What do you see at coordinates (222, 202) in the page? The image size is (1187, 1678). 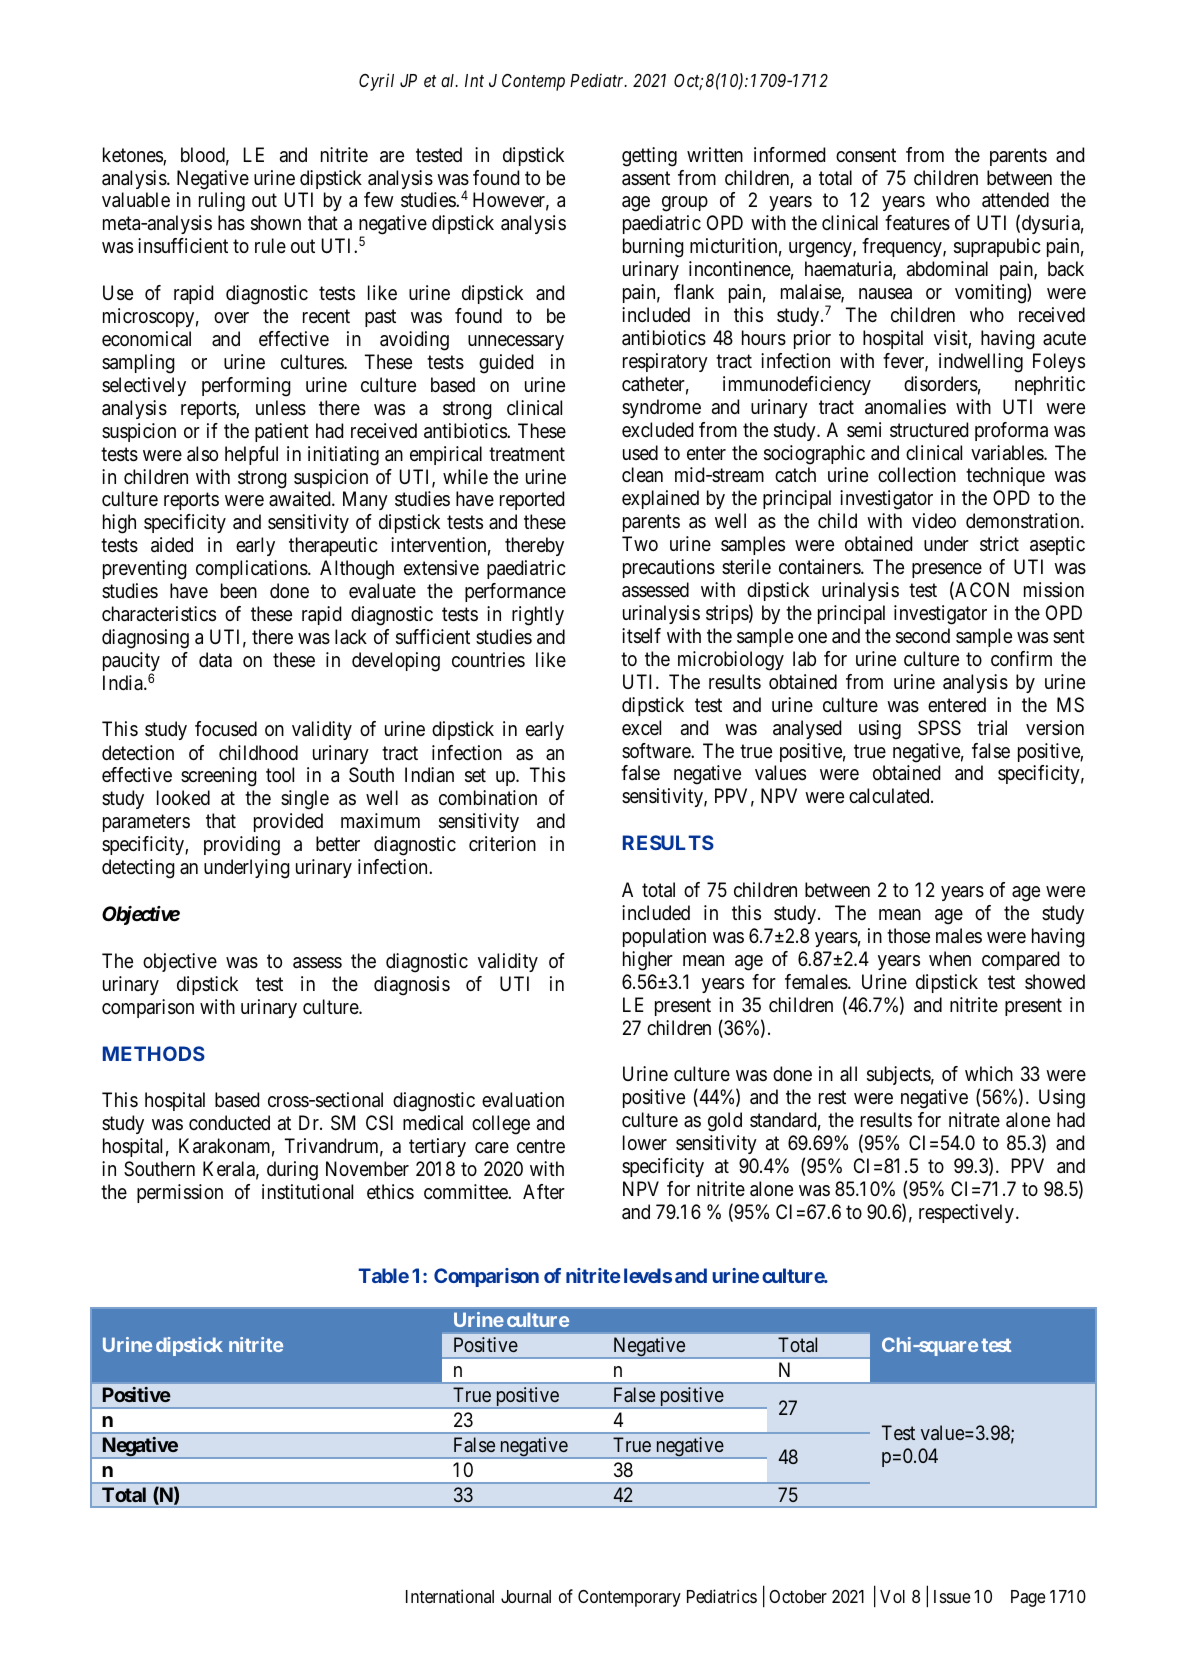 I see `ruling` at bounding box center [222, 202].
